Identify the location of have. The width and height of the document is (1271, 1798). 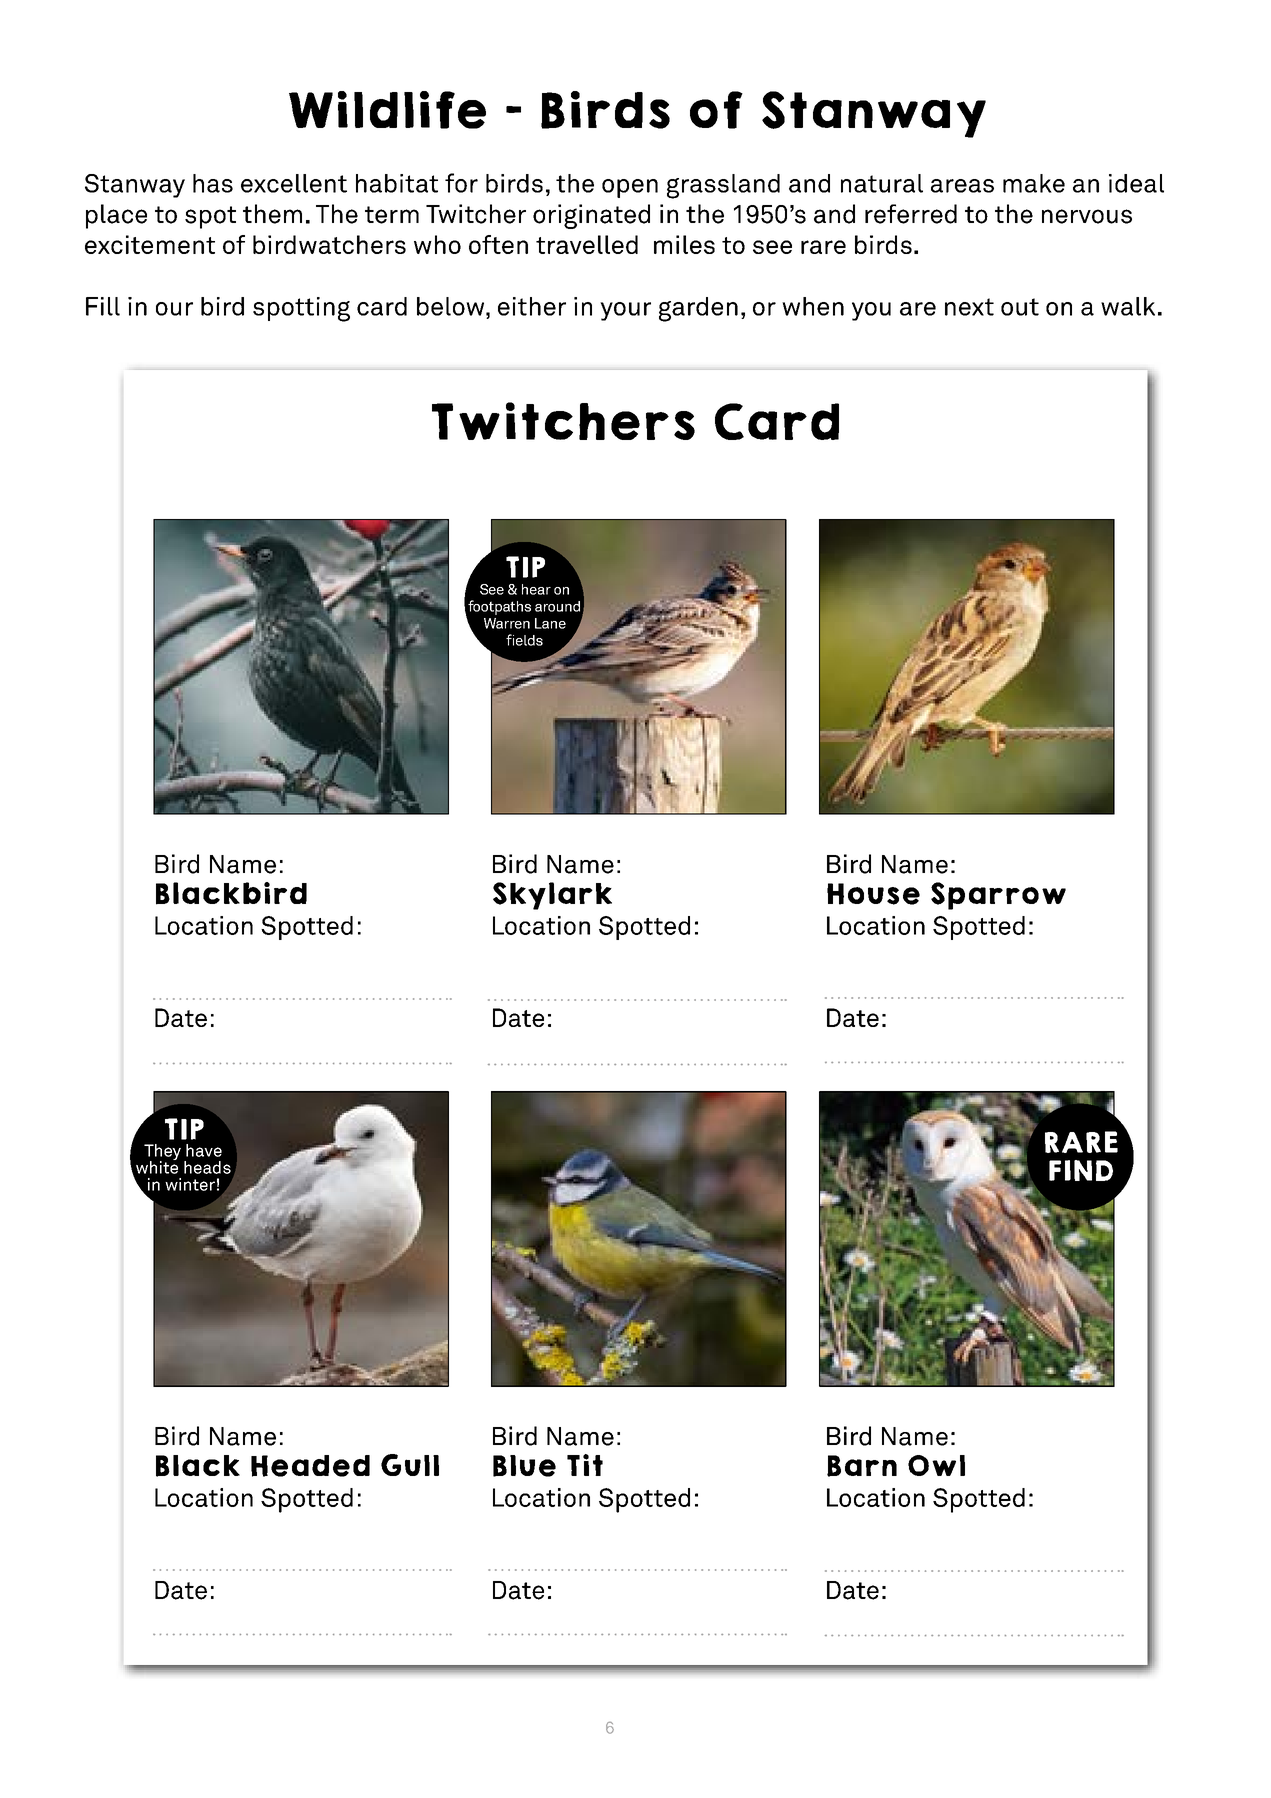
(204, 1150).
